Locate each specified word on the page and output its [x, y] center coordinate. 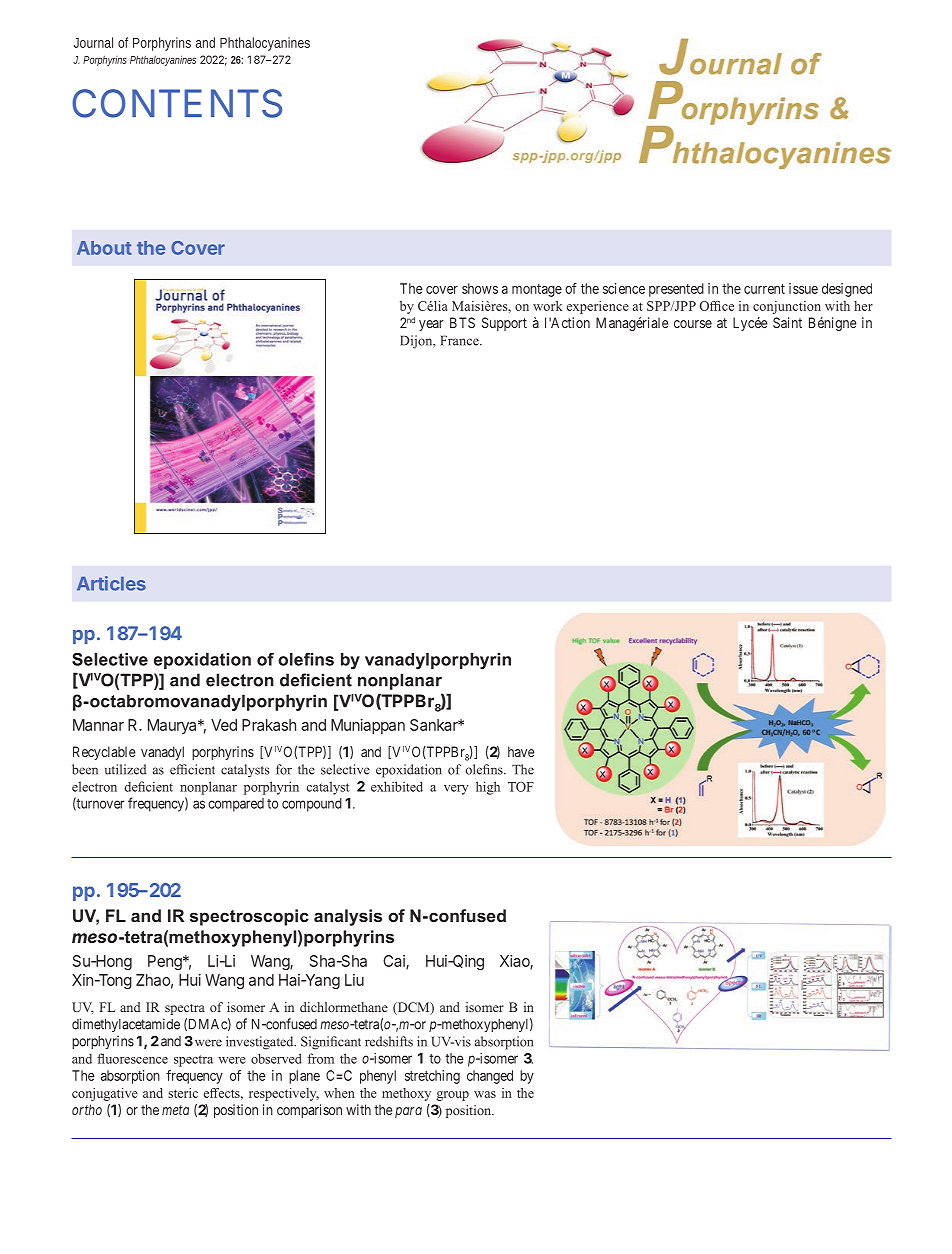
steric [183, 1093]
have [521, 751]
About [104, 248]
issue [803, 288]
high [488, 788]
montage [537, 290]
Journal [93, 42]
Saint [787, 322]
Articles [111, 583]
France [460, 340]
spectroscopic [249, 917]
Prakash [269, 725]
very [456, 790]
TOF [521, 787]
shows [480, 288]
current [764, 289]
